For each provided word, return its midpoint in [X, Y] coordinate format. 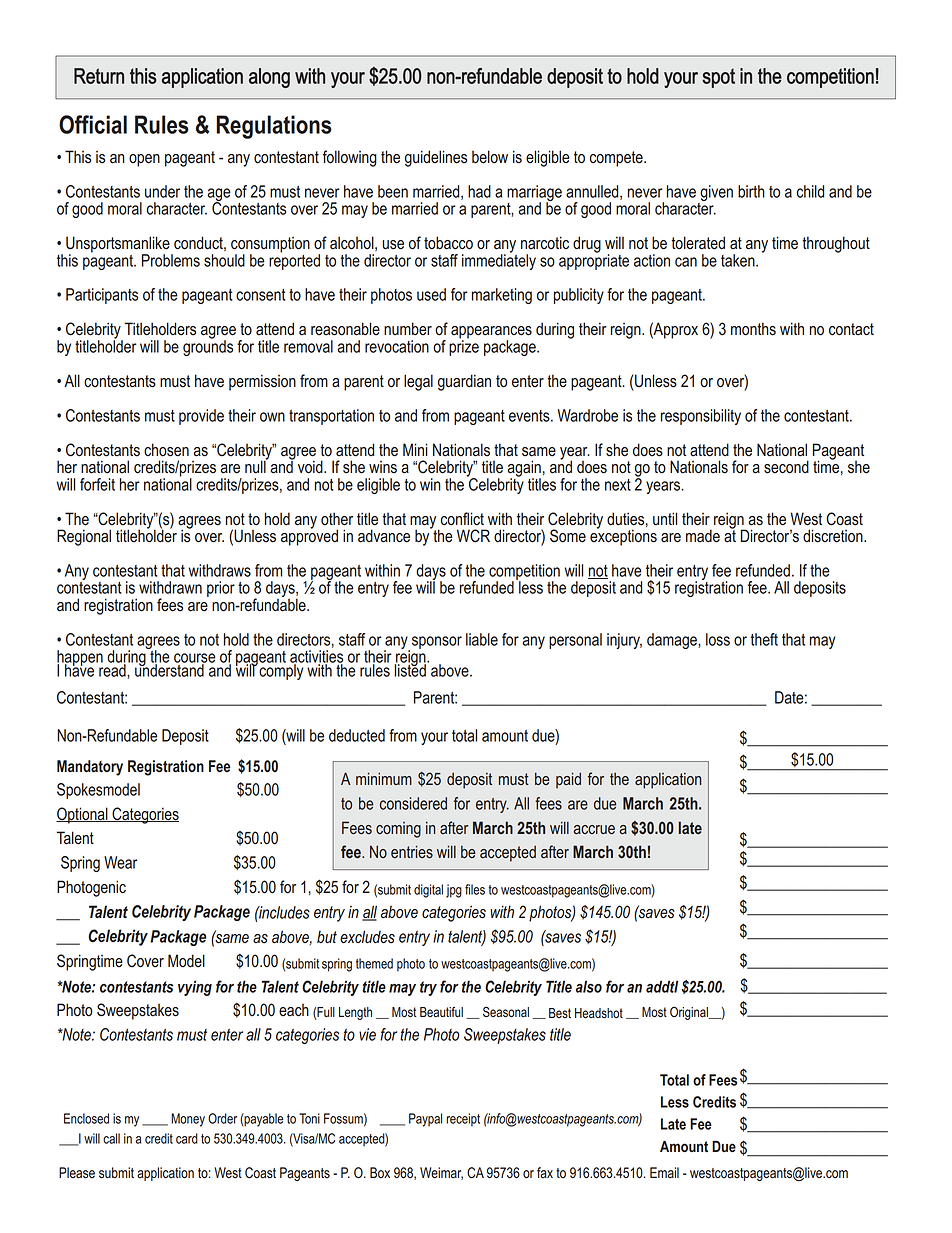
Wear [120, 862]
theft [764, 639]
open [144, 160]
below [490, 157]
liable [482, 639]
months [753, 329]
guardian [464, 382]
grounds [208, 347]
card [187, 1138]
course [195, 659]
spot [718, 78]
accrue [594, 830]
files [475, 889]
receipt [463, 1119]
